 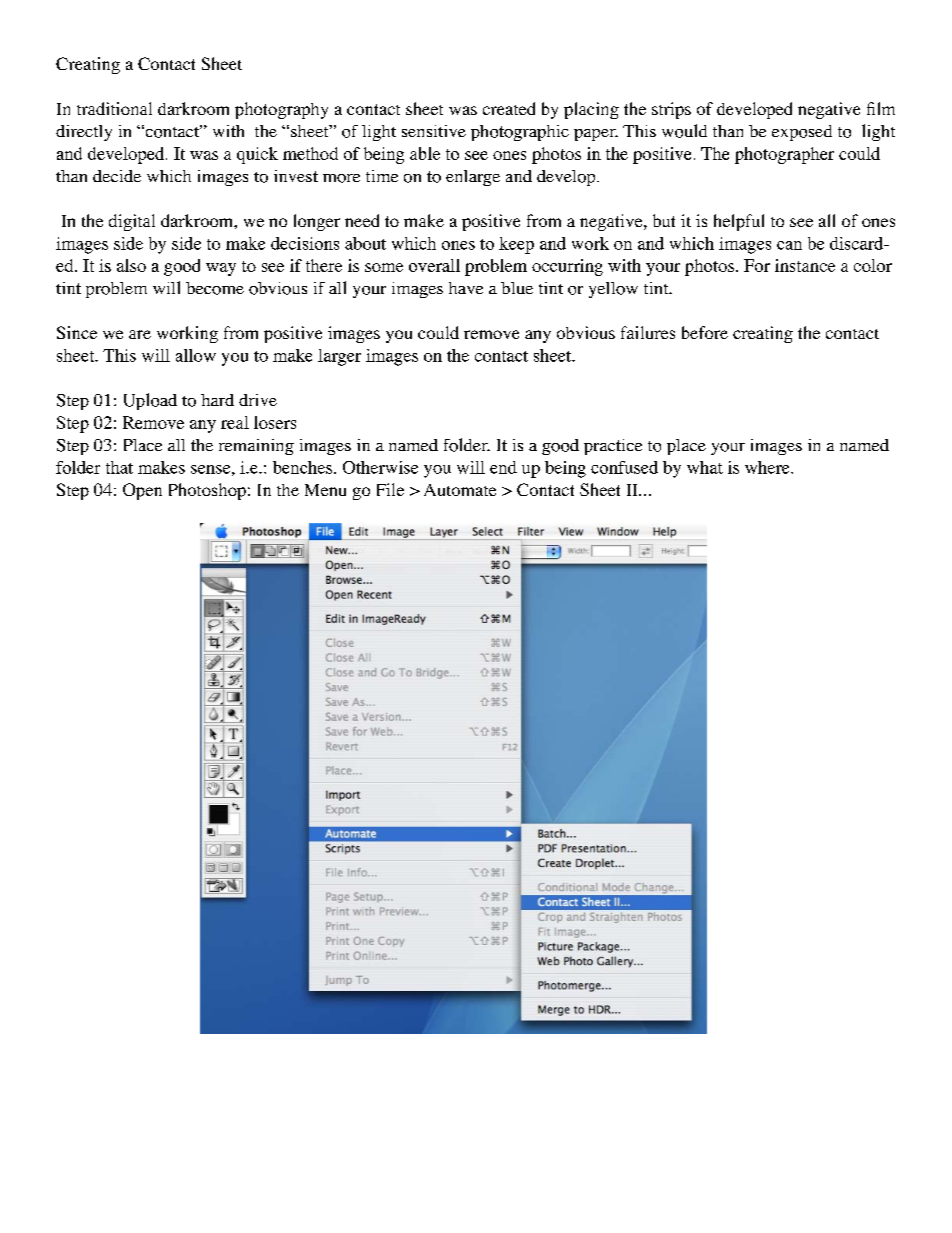 I want to click on Automate, so click(x=460, y=490).
